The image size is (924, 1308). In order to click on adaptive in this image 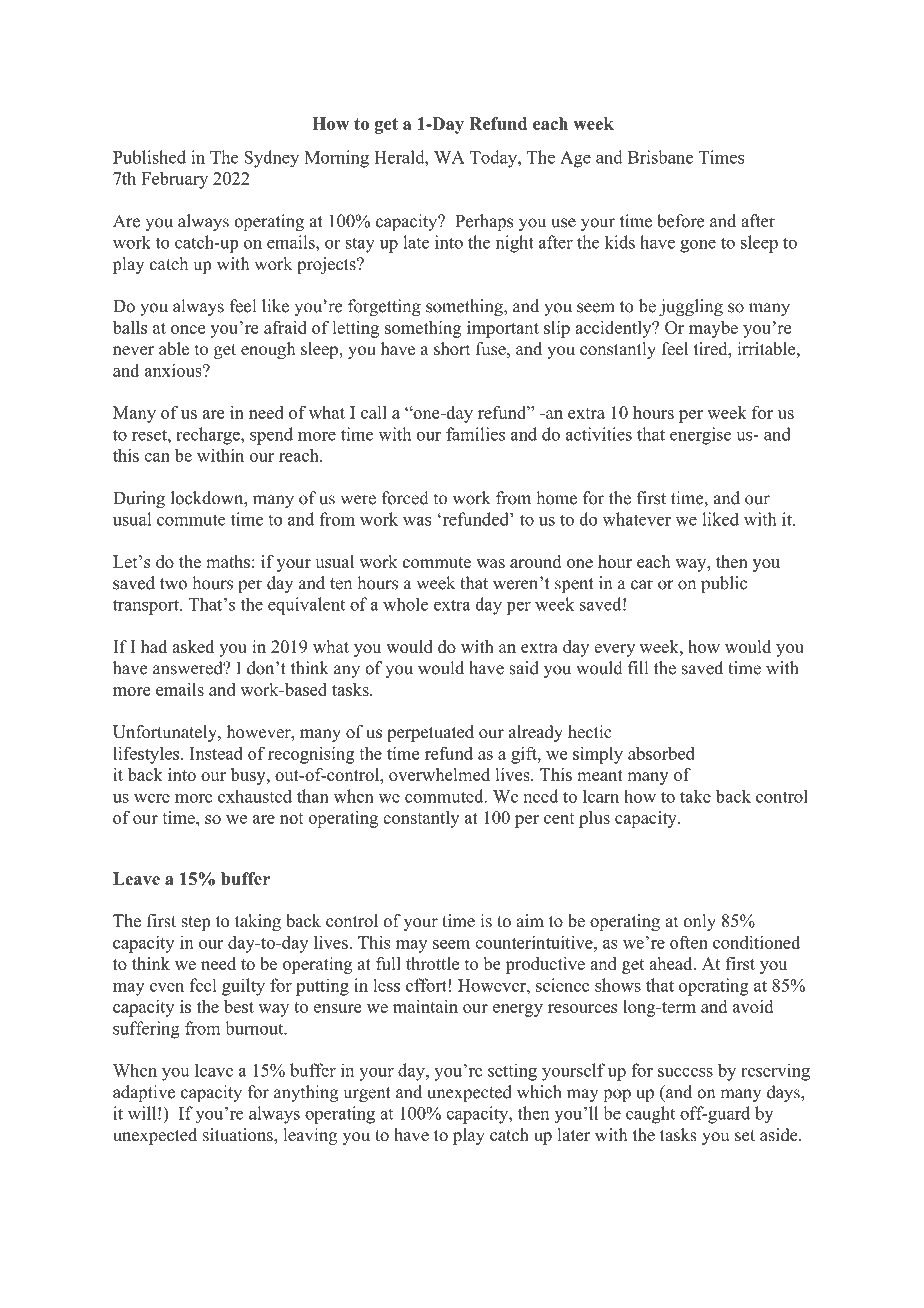, I will do `click(144, 1093)`.
